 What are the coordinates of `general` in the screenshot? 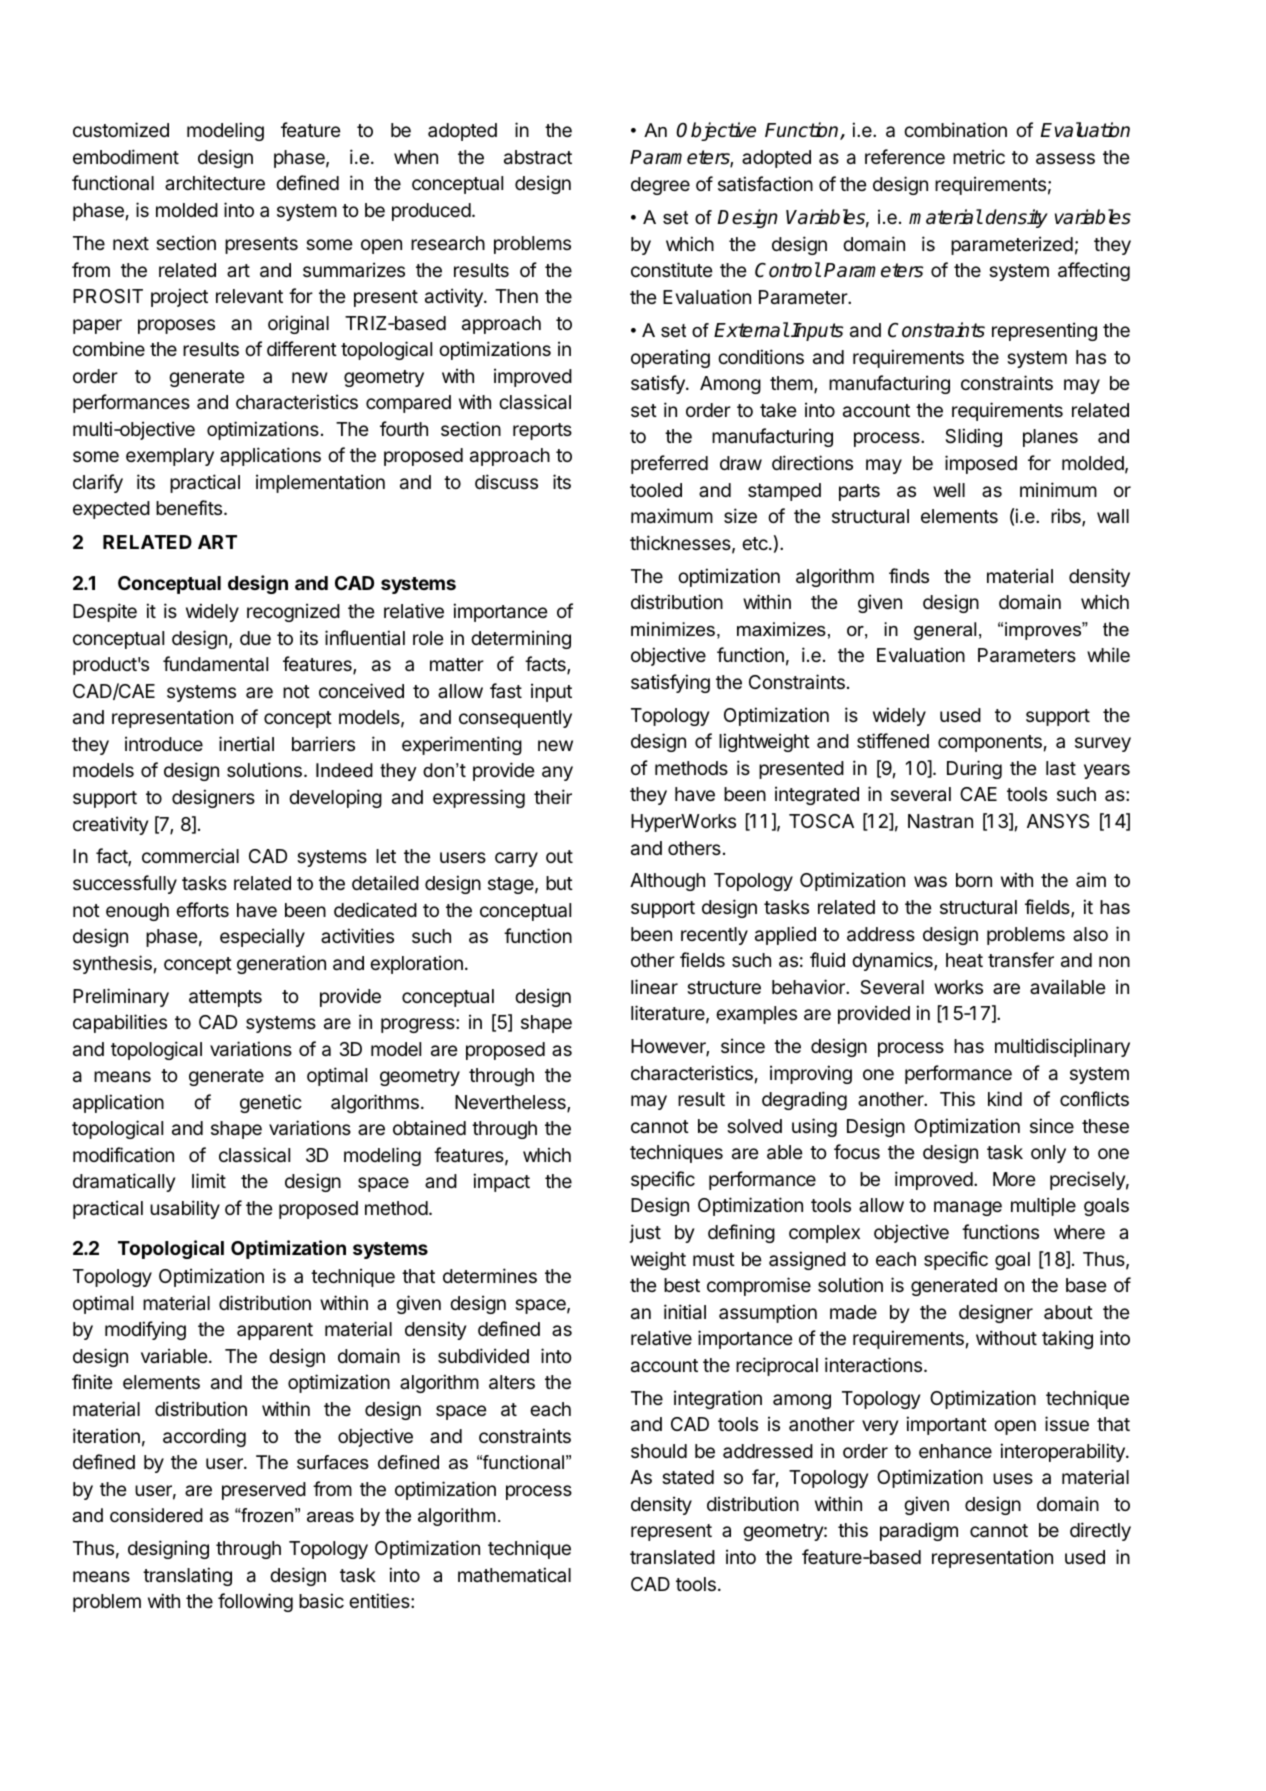 It's located at (945, 631).
